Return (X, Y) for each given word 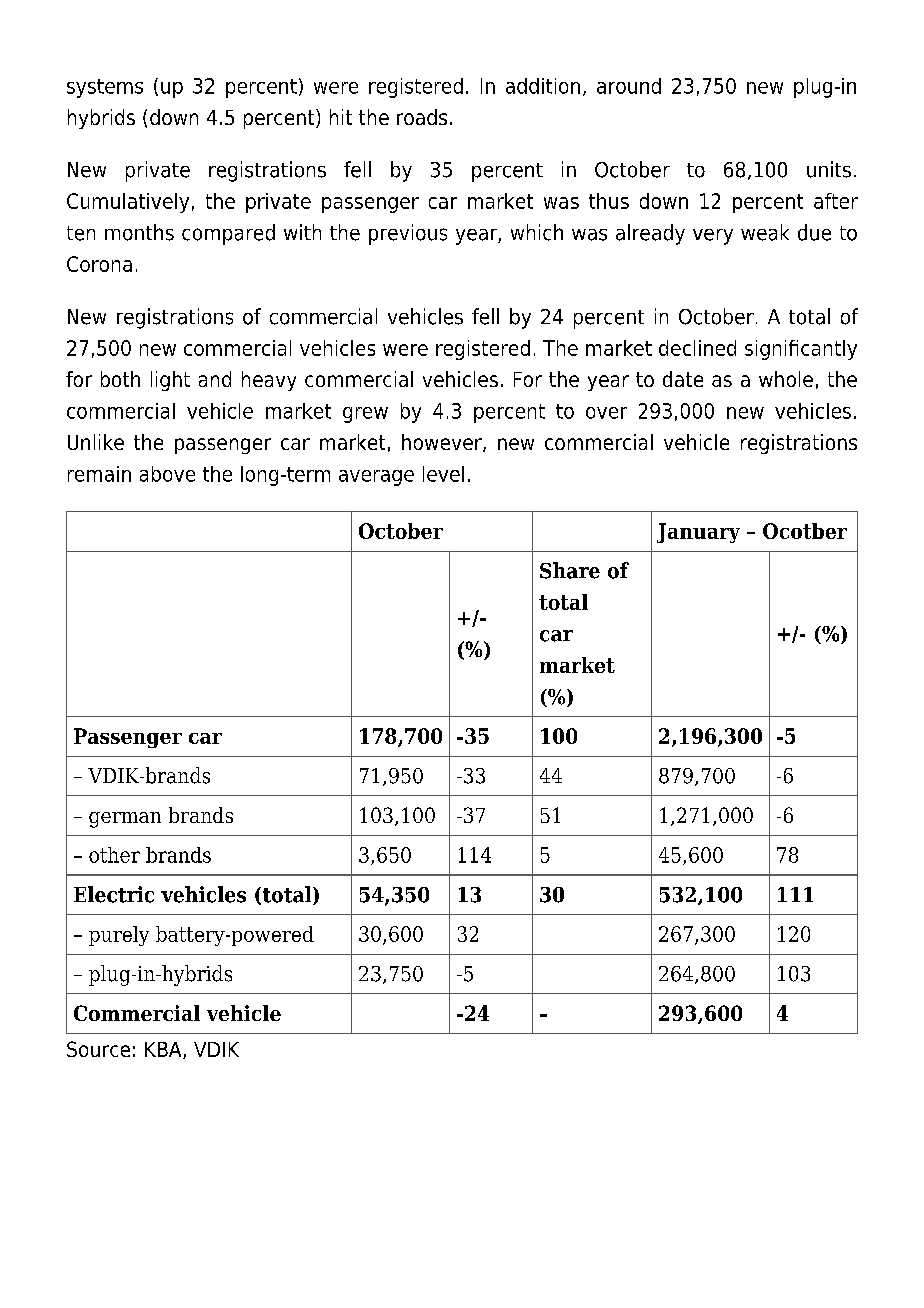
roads (422, 117)
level (443, 474)
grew (365, 415)
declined (697, 348)
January (698, 533)
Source (98, 1049)
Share (570, 570)
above (167, 474)
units (829, 169)
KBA (164, 1050)
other (114, 855)
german (125, 820)
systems (105, 88)
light (170, 381)
